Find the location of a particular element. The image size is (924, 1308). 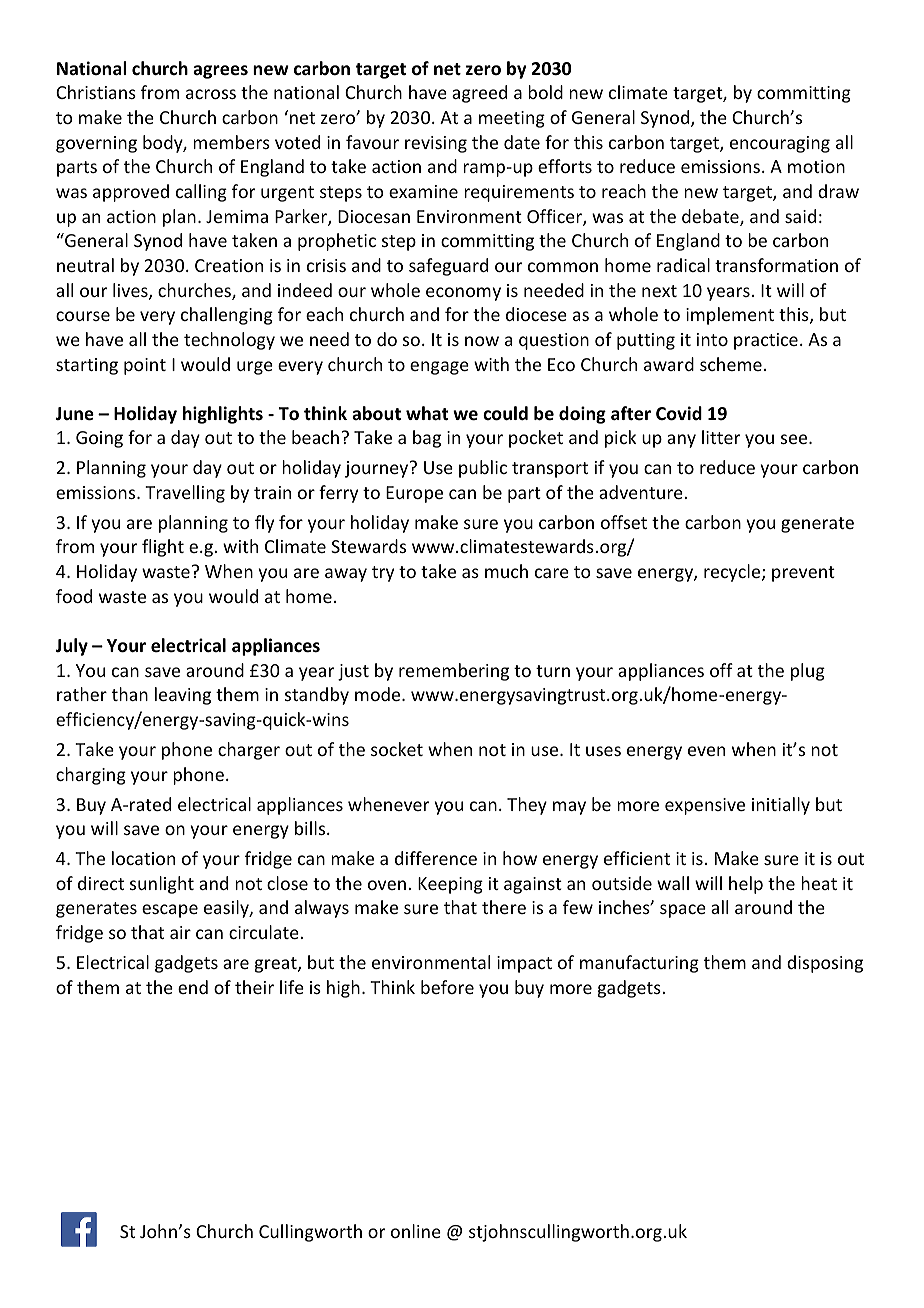

plug is located at coordinates (808, 672).
